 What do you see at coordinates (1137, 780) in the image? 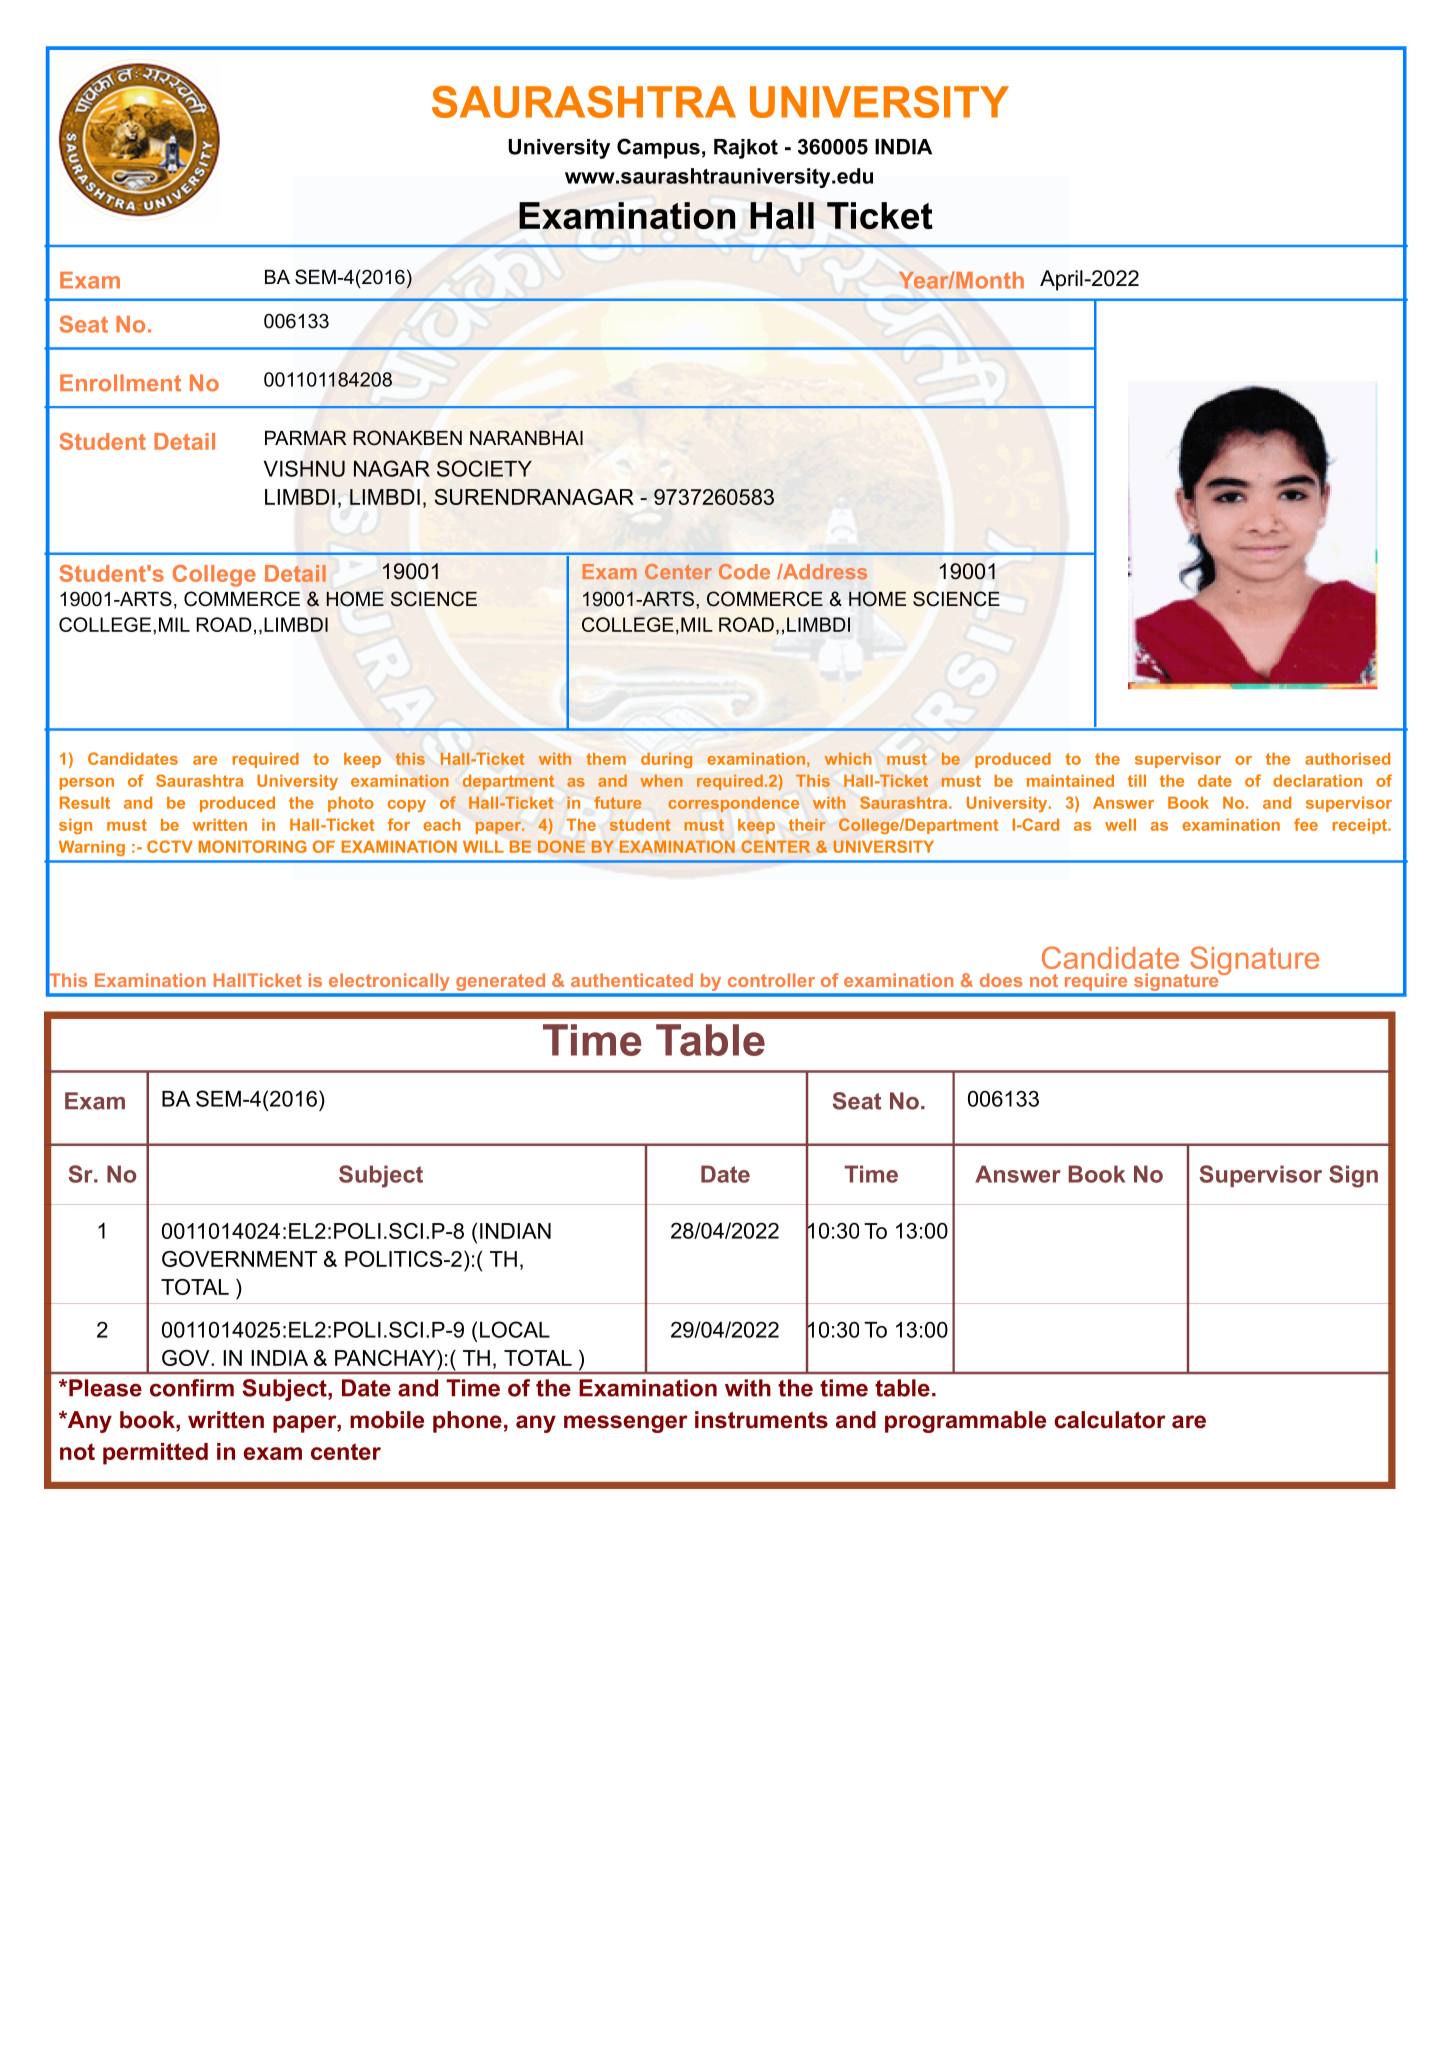
I see `till` at bounding box center [1137, 780].
